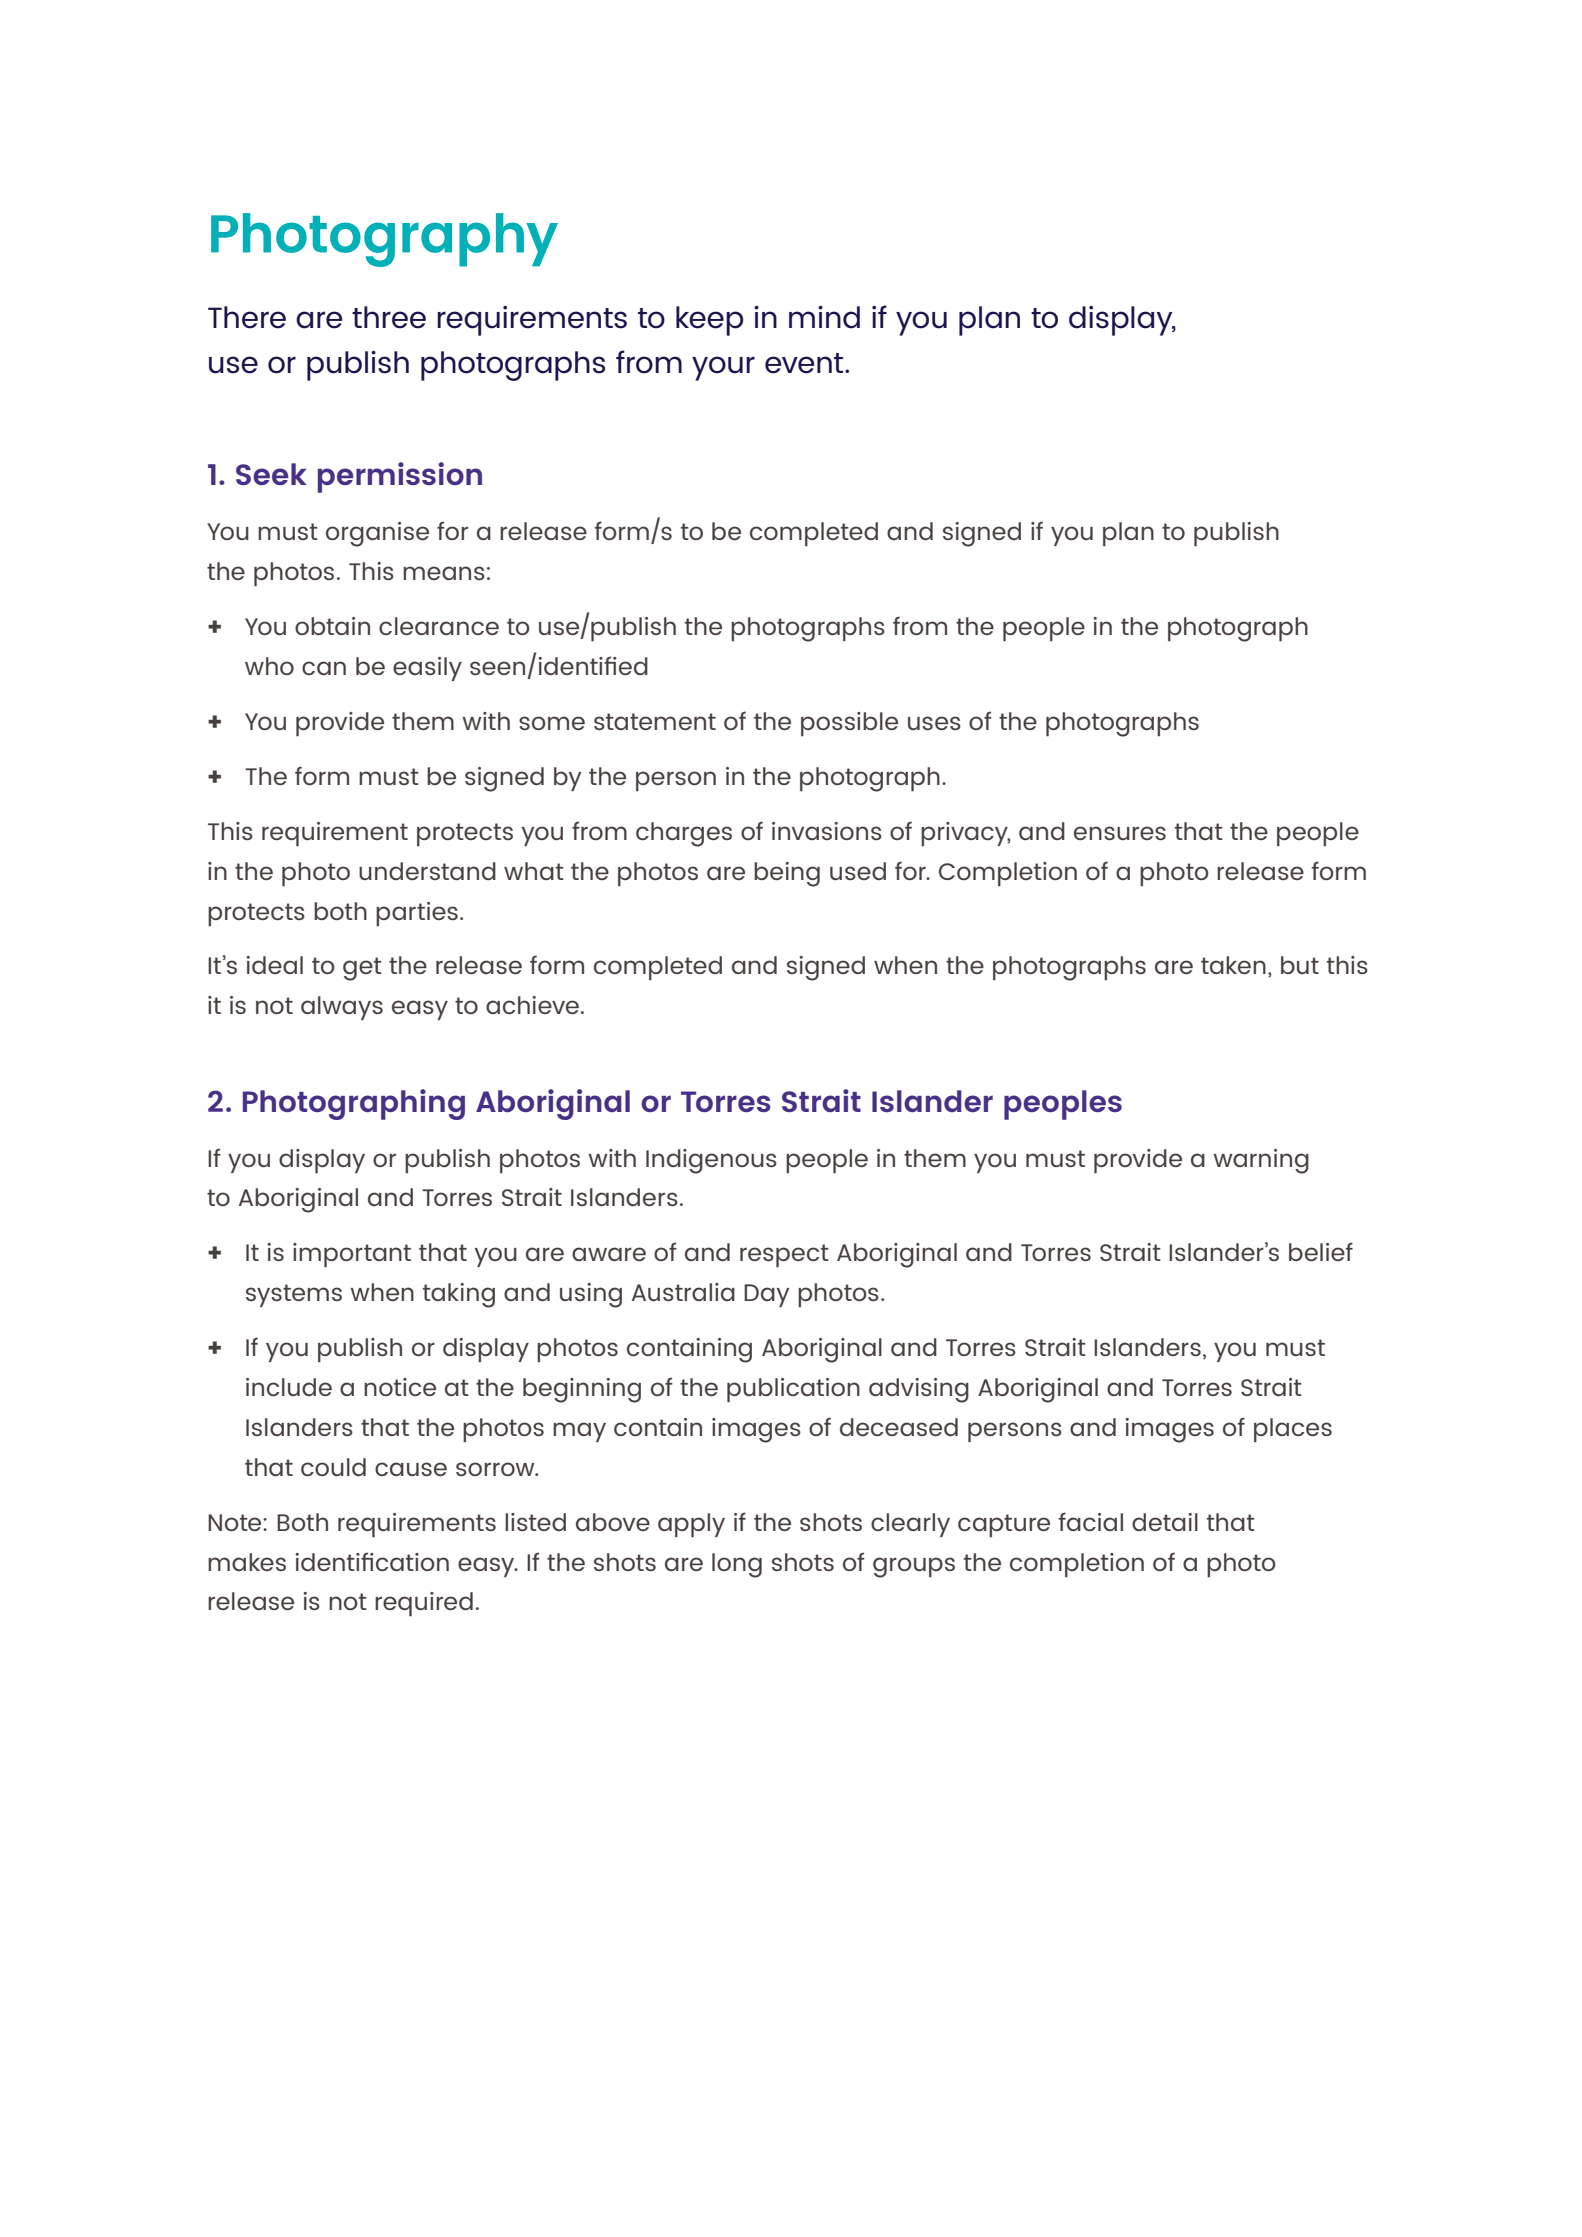 The width and height of the page is (1582, 2237). Describe the element at coordinates (1261, 1161) in the page. I see `warning` at that location.
